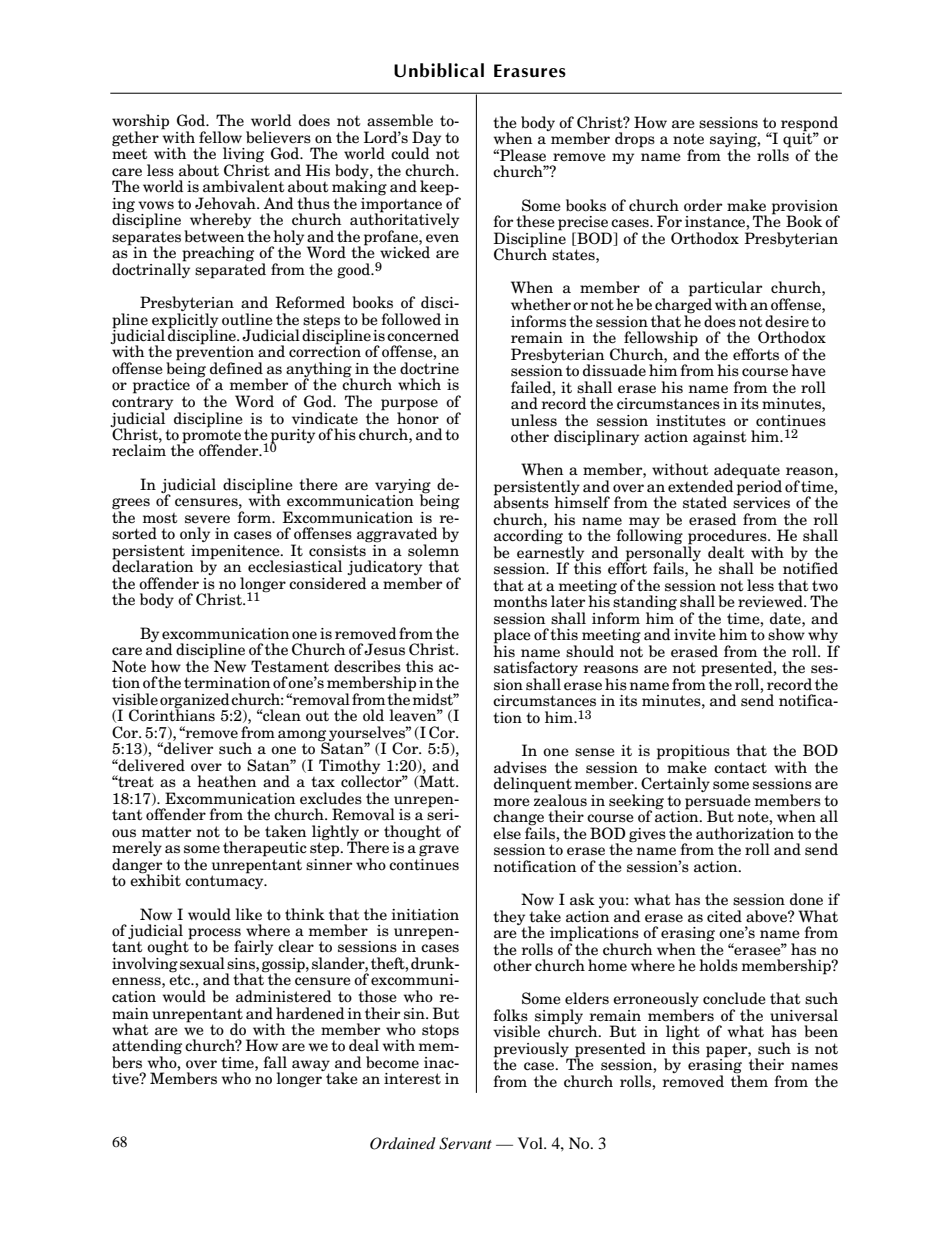 The image size is (952, 1233). What do you see at coordinates (809, 125) in the document?
I see `respond` at bounding box center [809, 125].
